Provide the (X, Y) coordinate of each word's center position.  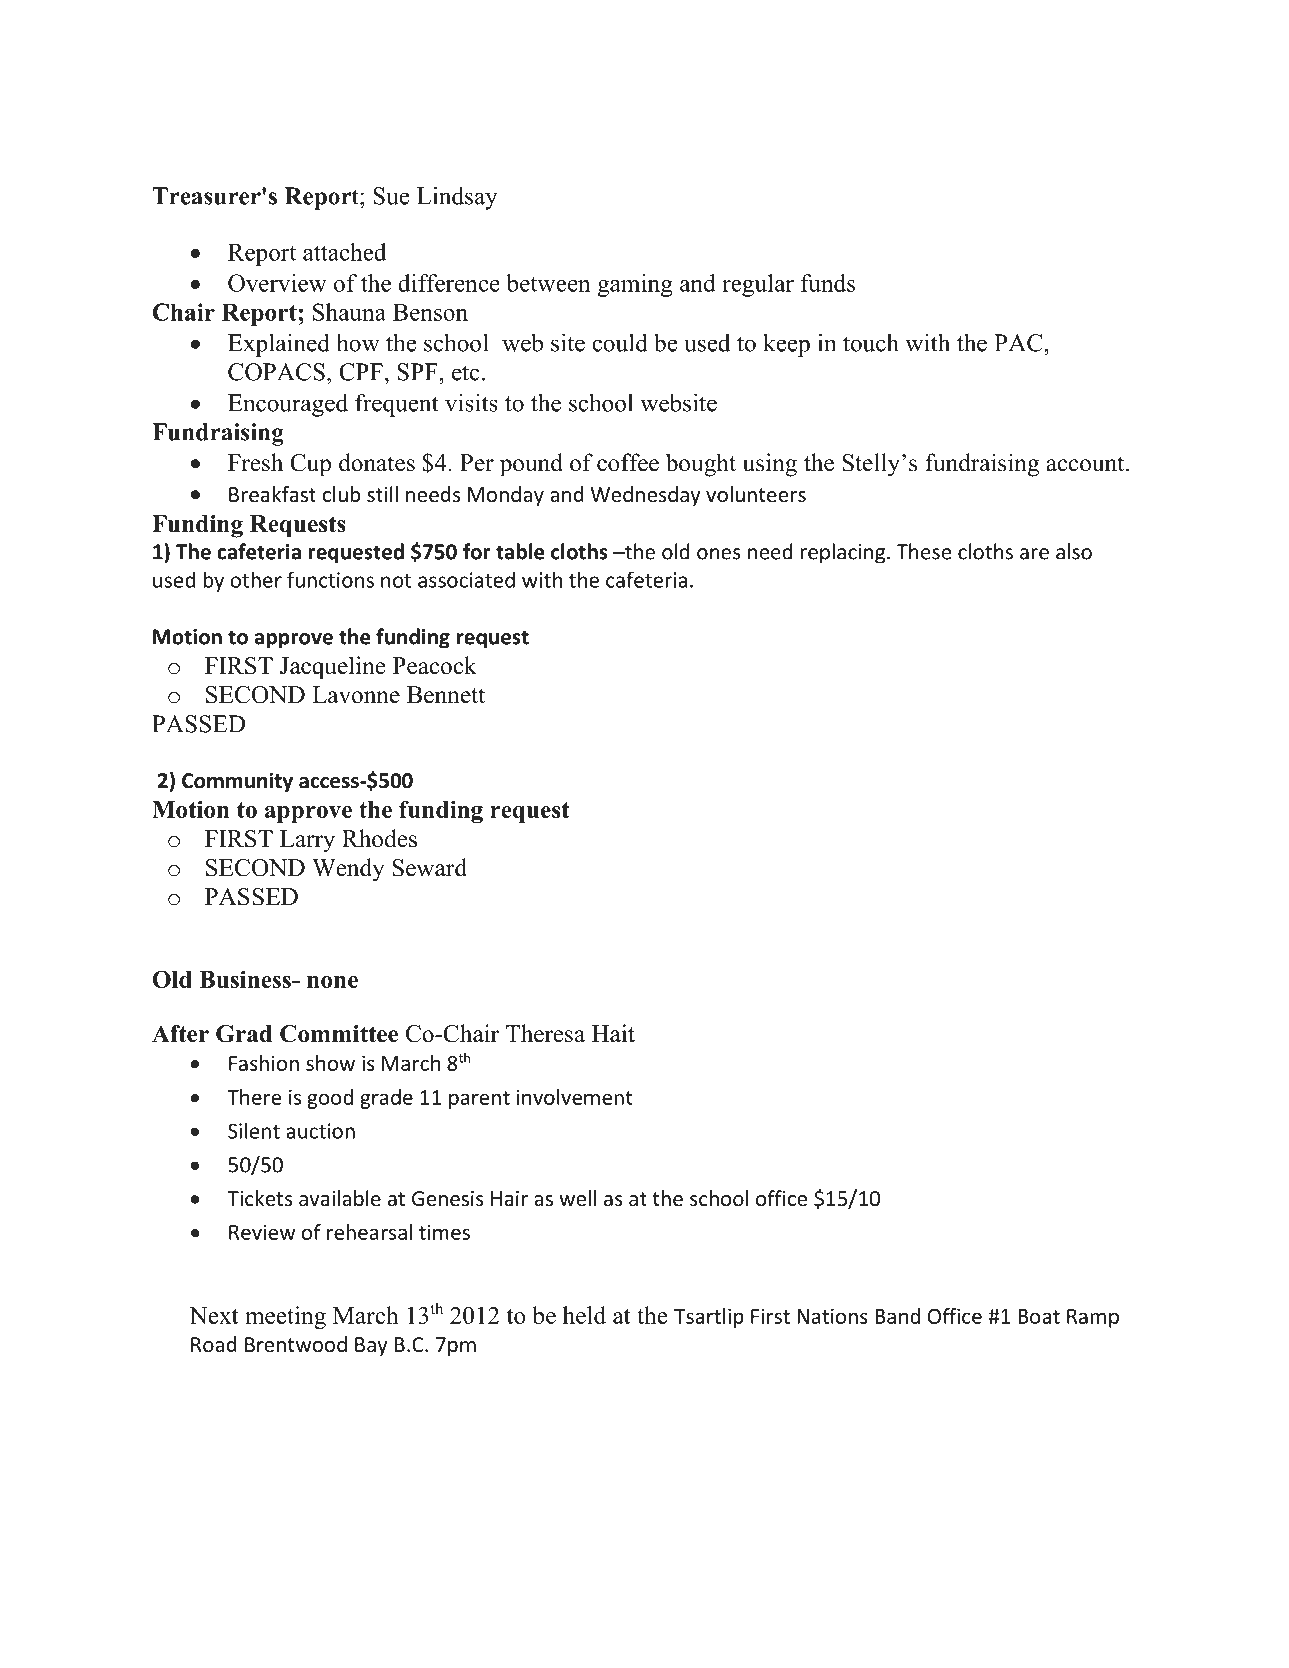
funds (828, 283)
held (584, 1315)
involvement (575, 1097)
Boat (1039, 1316)
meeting (285, 1317)
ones (719, 554)
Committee (339, 1034)
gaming (635, 285)
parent (479, 1100)
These (924, 551)
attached (345, 252)
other (256, 579)
